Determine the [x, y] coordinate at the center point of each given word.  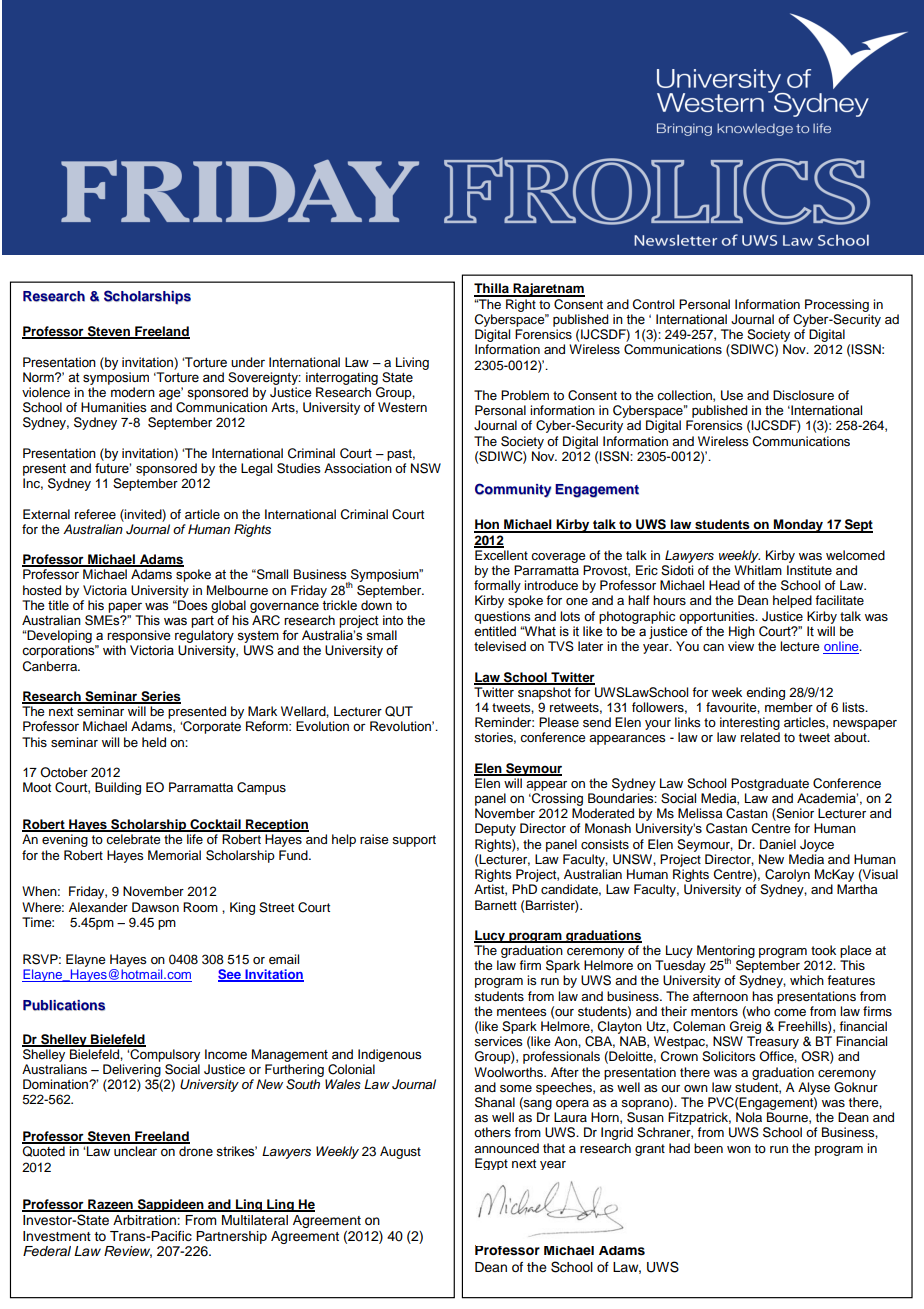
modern [133, 392]
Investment [57, 1236]
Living [412, 363]
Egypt [491, 1164]
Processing [837, 305]
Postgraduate [770, 784]
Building [118, 788]
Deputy [495, 829]
